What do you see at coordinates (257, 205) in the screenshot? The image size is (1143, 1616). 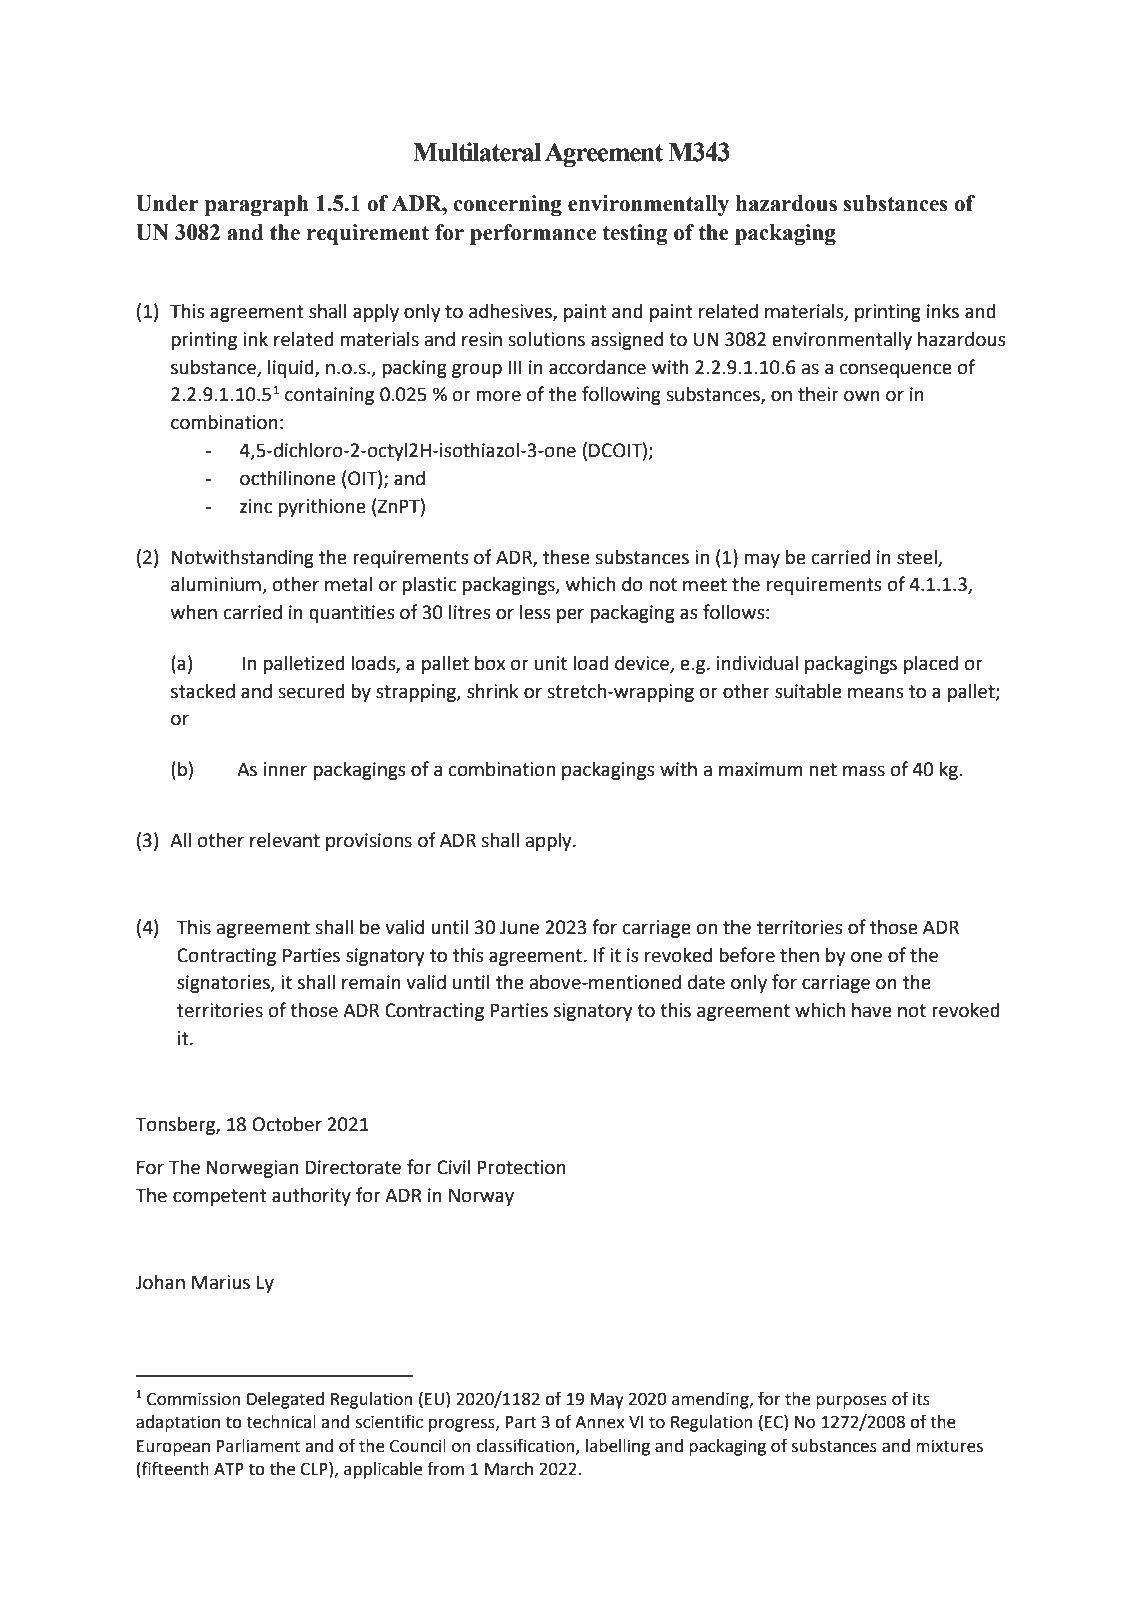 I see `paragraph` at bounding box center [257, 205].
